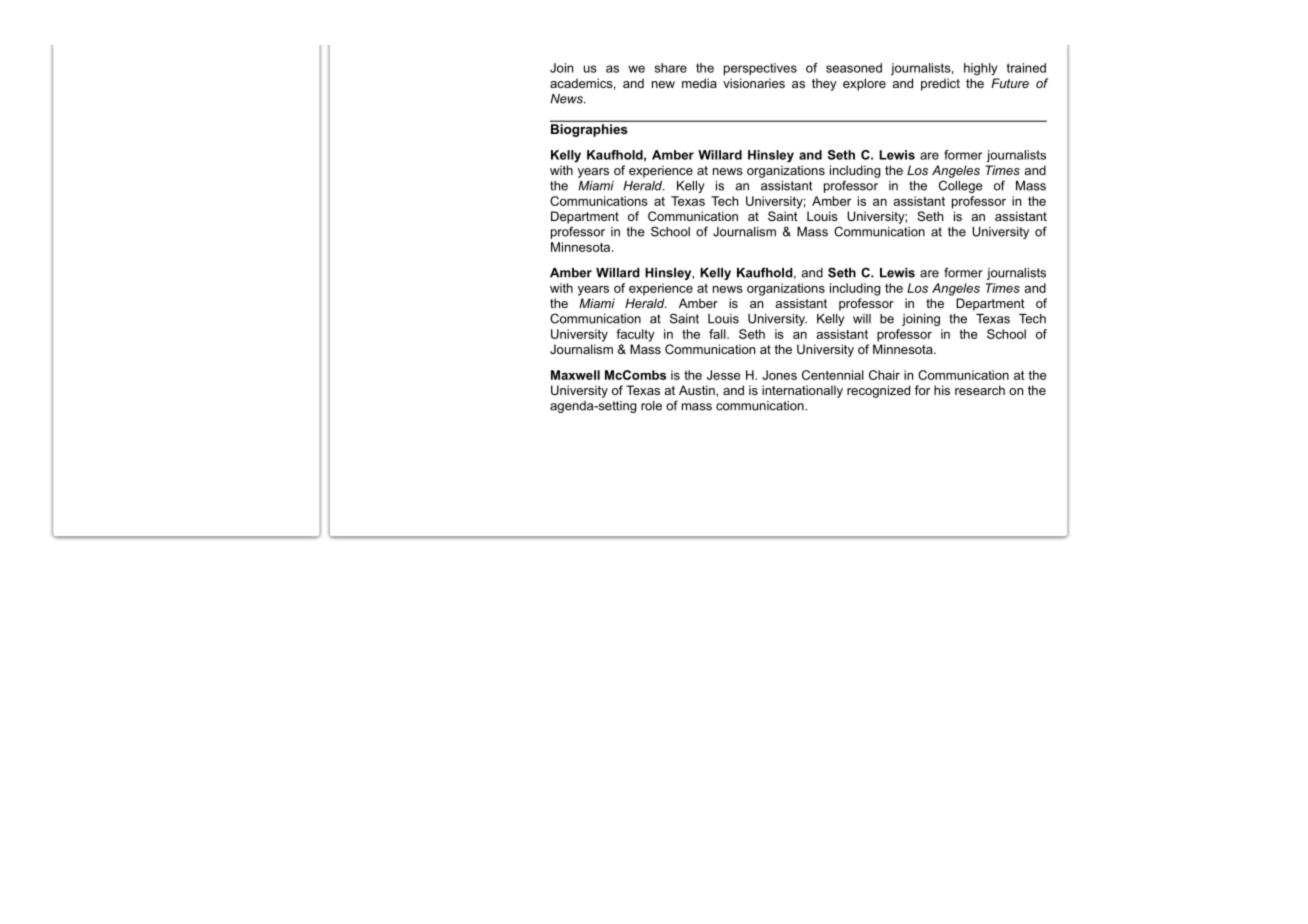  I want to click on predict, so click(940, 84).
